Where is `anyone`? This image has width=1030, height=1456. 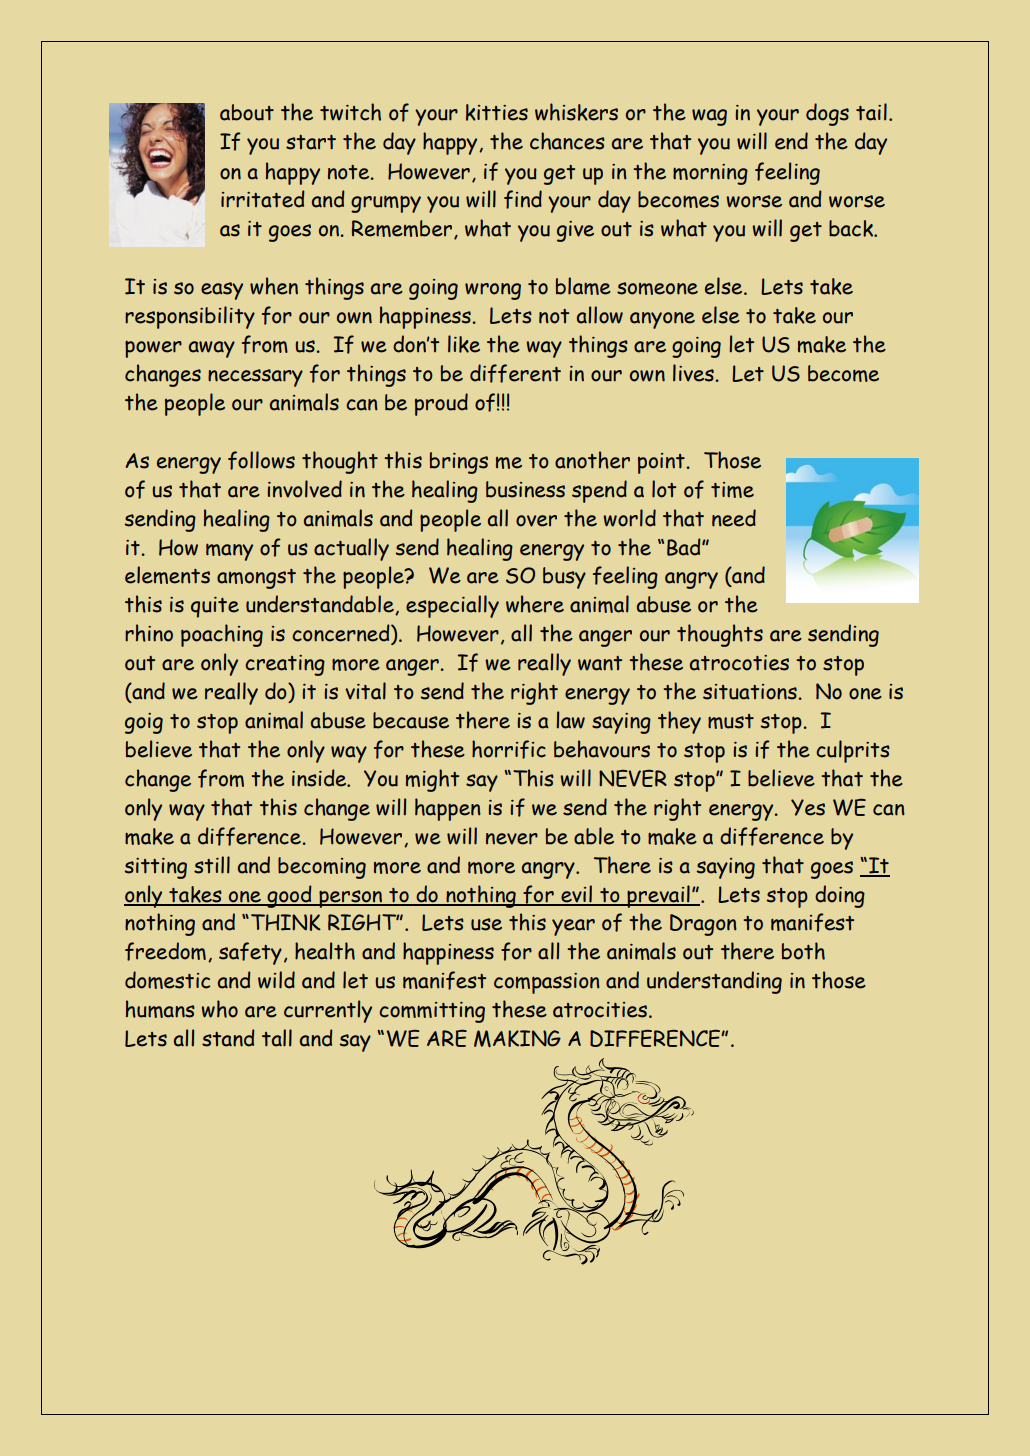
anyone is located at coordinates (662, 320).
